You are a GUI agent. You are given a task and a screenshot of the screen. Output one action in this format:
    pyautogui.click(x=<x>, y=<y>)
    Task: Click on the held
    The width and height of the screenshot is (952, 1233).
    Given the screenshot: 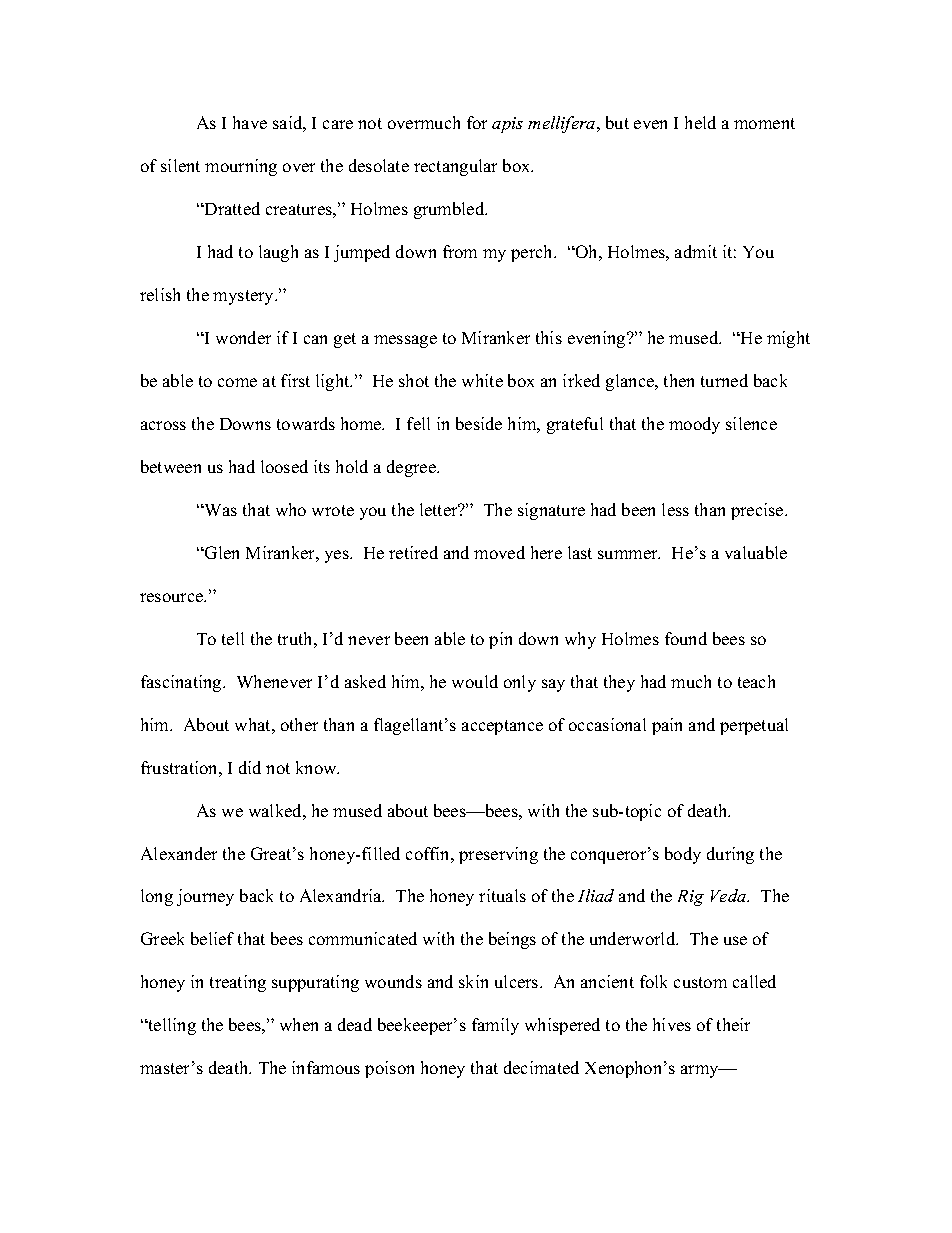 What is the action you would take?
    pyautogui.click(x=700, y=122)
